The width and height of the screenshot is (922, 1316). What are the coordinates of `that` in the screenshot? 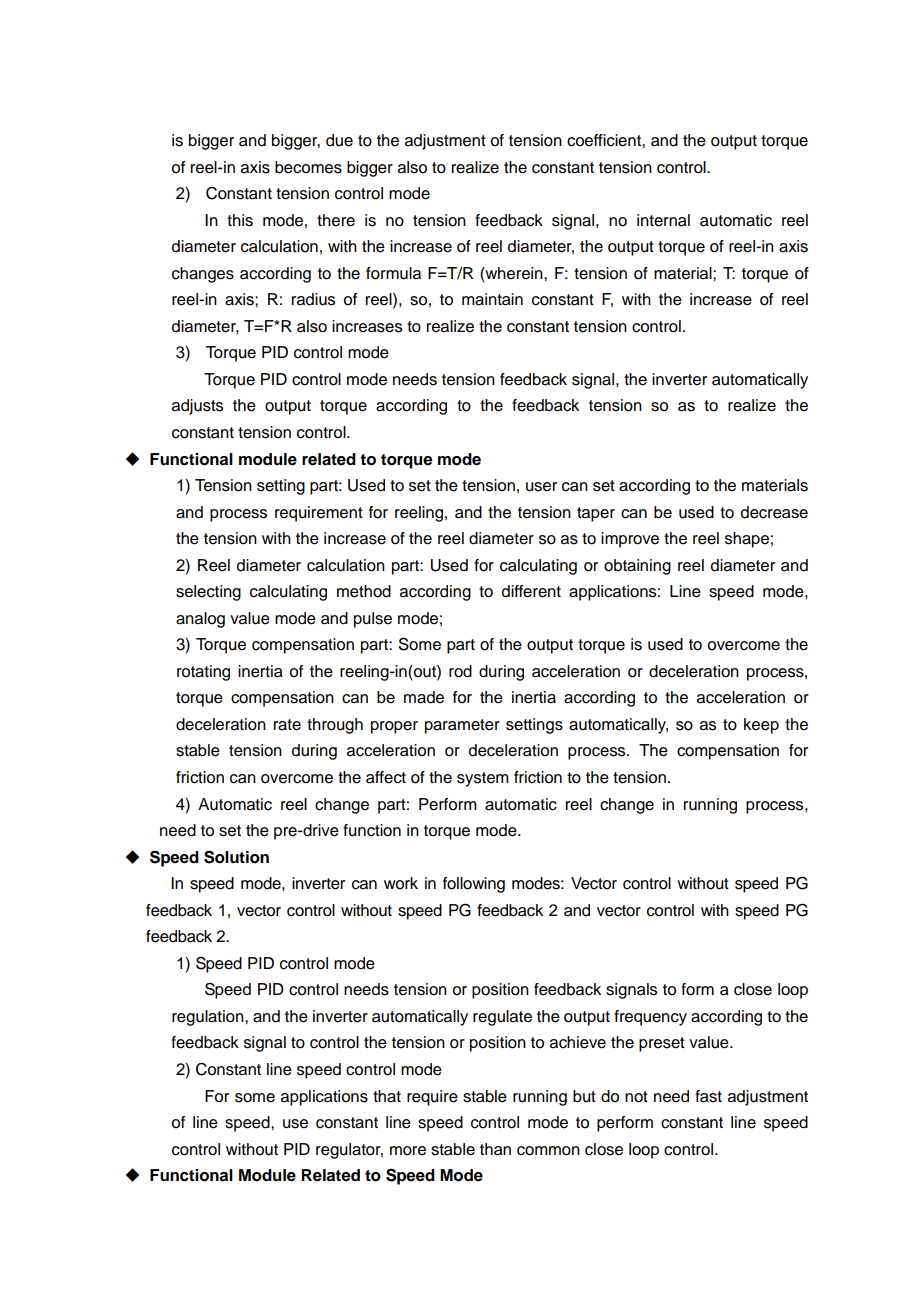 It's located at (387, 1096).
